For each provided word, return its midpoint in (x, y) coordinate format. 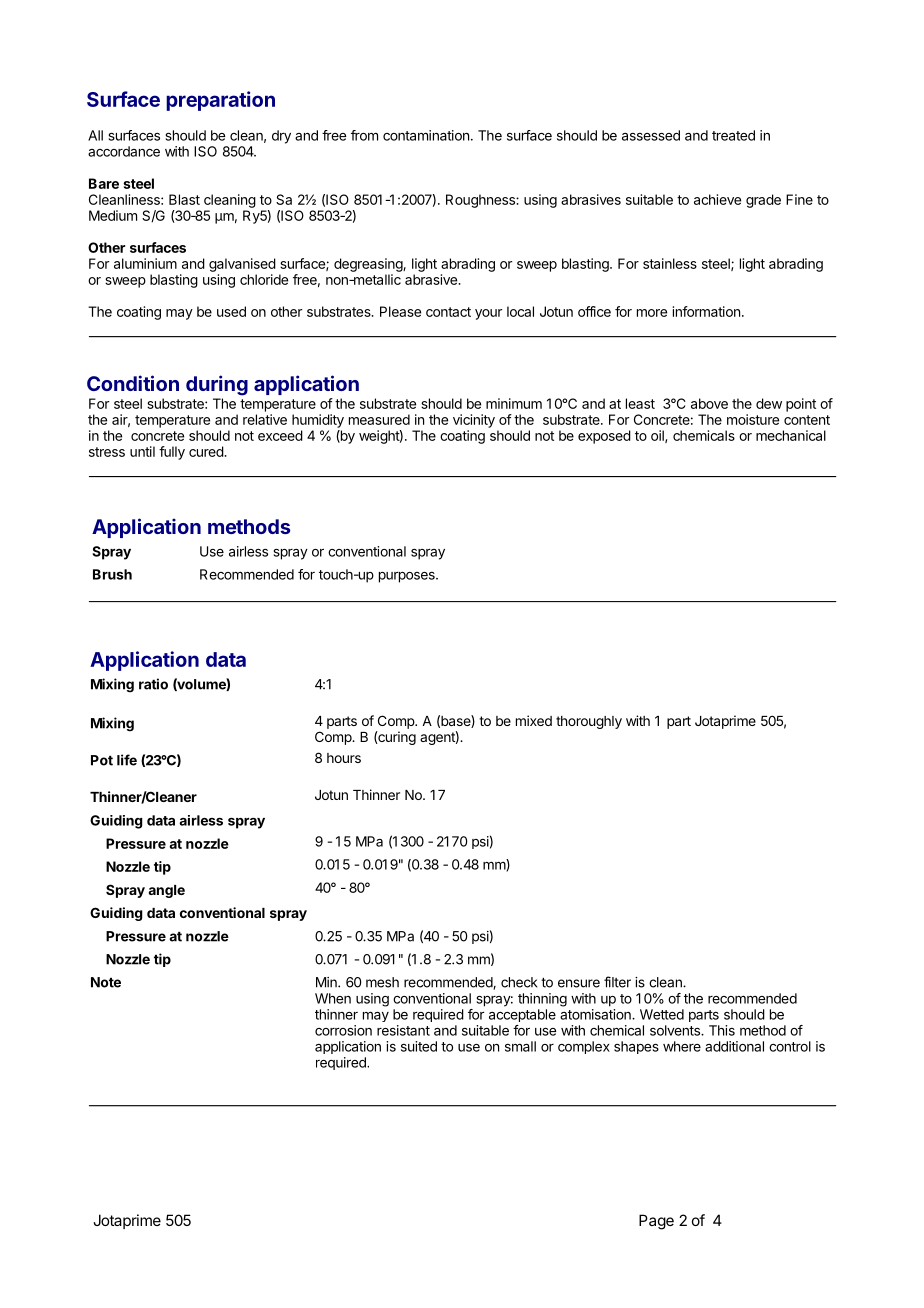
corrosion (343, 1030)
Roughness (481, 201)
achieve (717, 199)
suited (419, 1046)
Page (656, 1222)
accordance (124, 151)
